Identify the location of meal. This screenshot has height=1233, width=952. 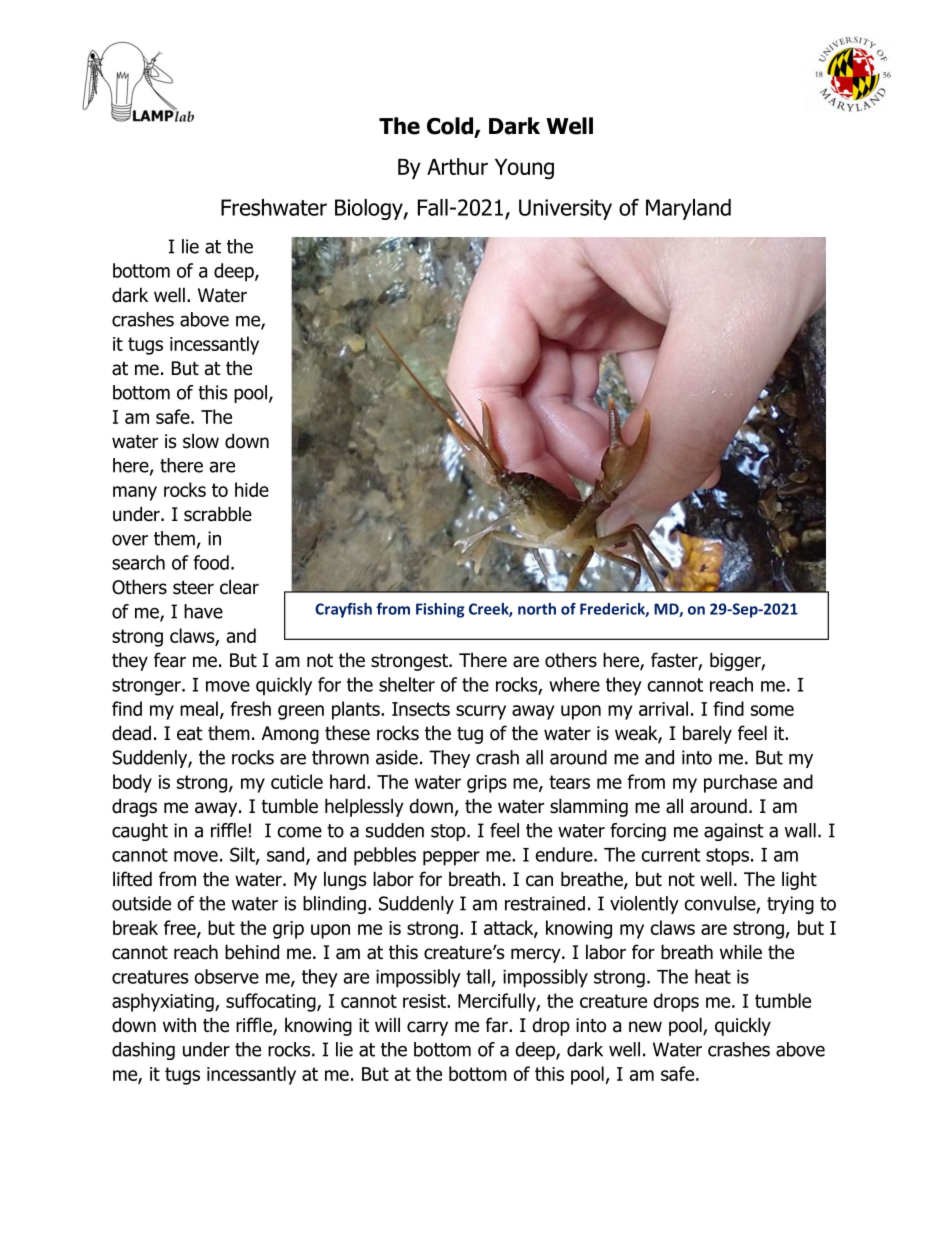
(199, 708).
